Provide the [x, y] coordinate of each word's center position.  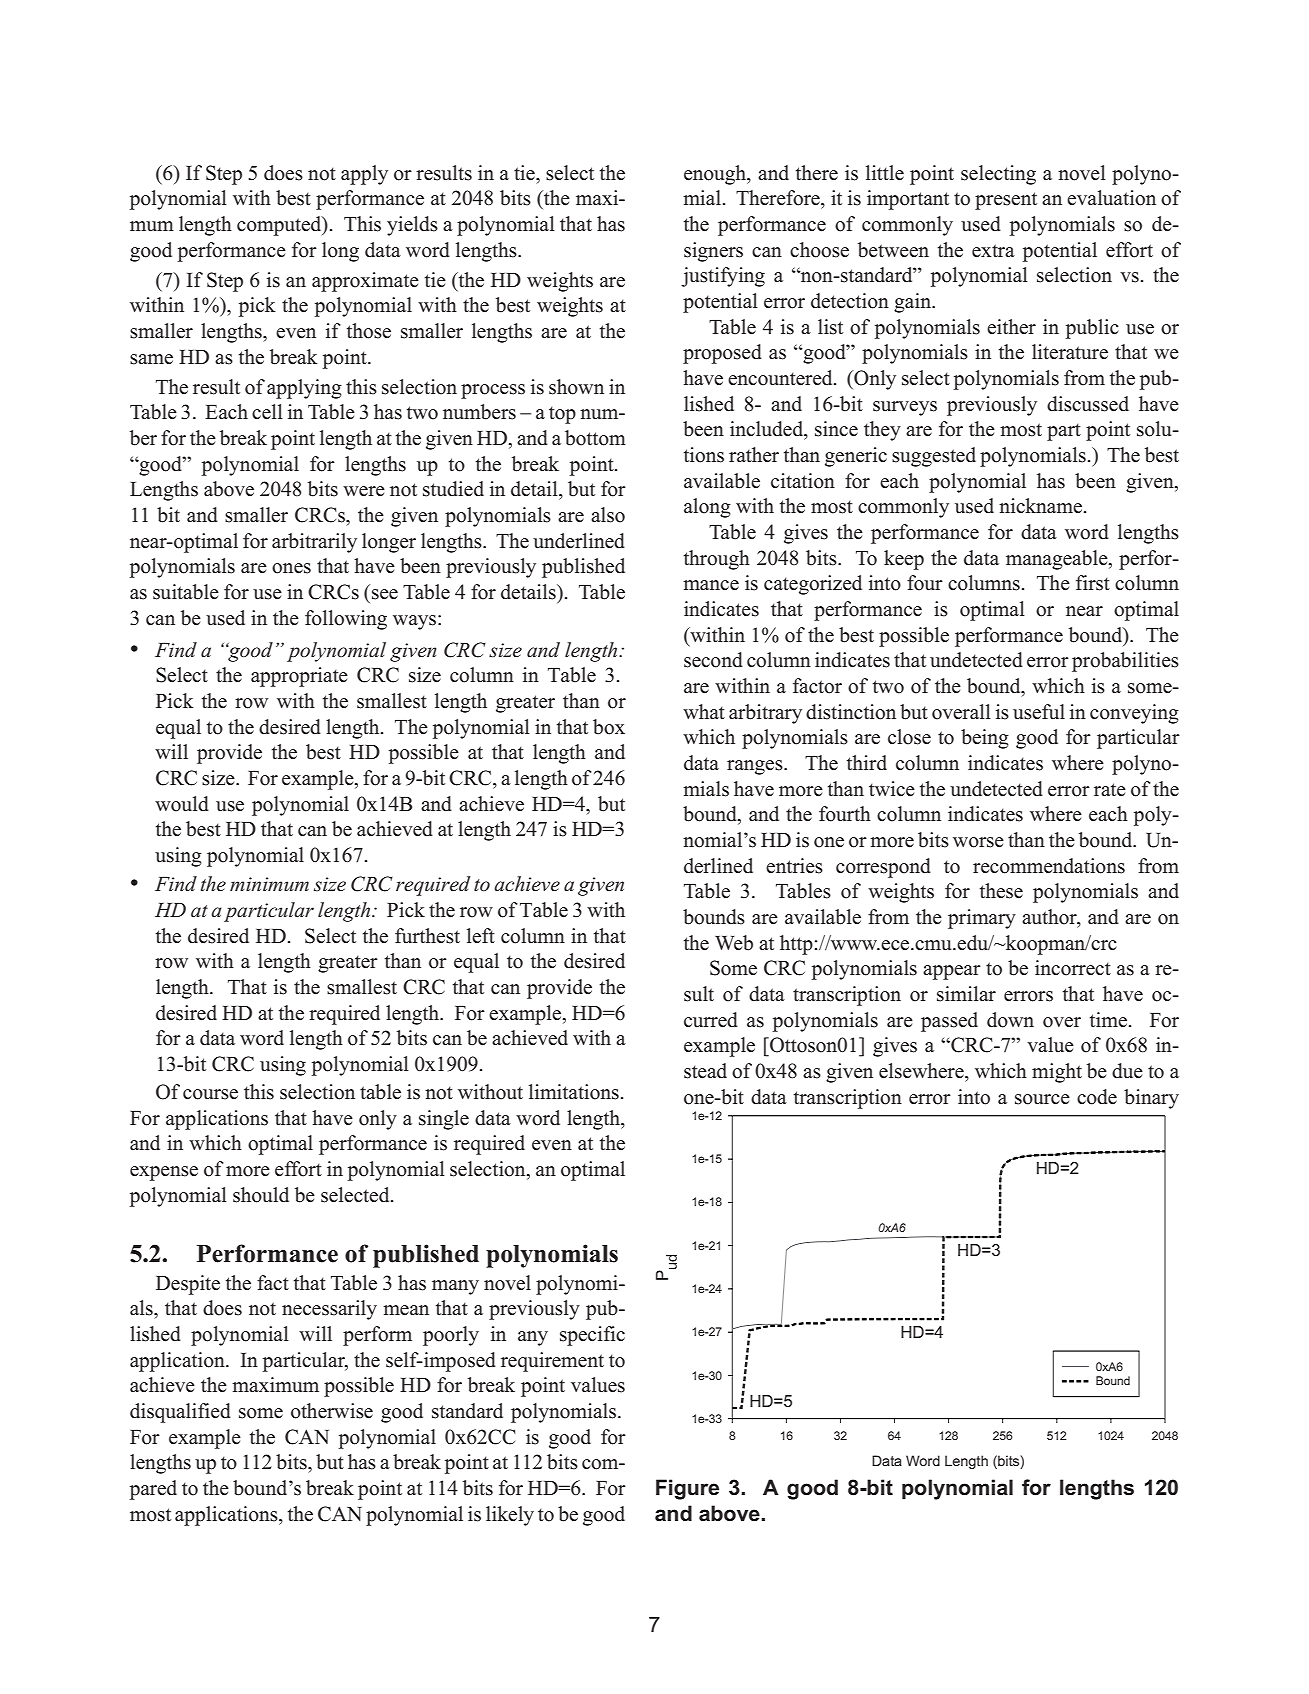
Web [734, 943]
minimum [269, 884]
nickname [1040, 506]
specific [592, 1336]
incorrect [1073, 968]
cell [267, 412]
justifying [723, 277]
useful [1039, 712]
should [261, 1195]
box [609, 727]
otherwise [332, 1411]
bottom [595, 438]
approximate [365, 282]
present [1006, 201]
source [1042, 1099]
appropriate [299, 677]
